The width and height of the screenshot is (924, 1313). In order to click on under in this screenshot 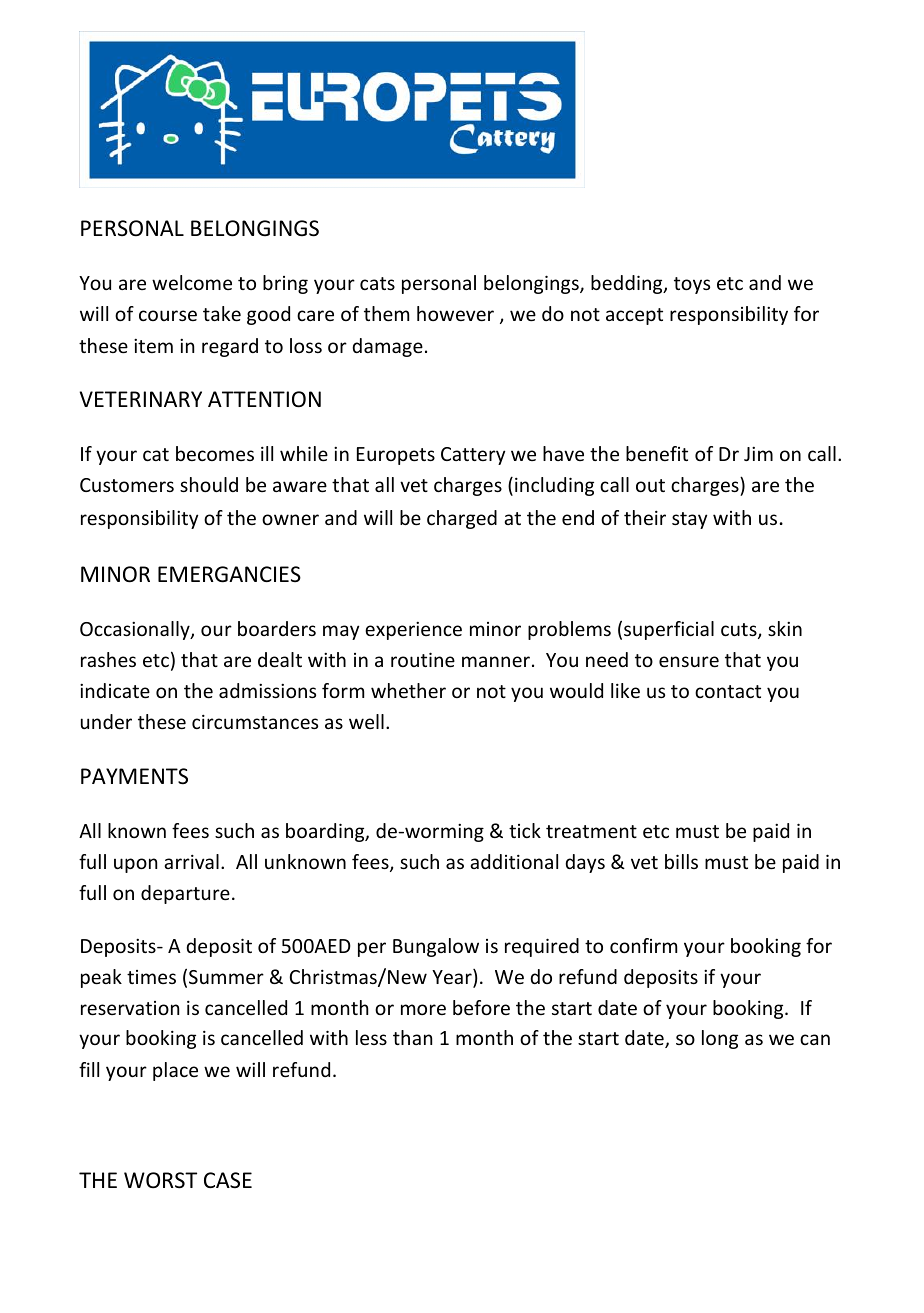, I will do `click(106, 721)`.
